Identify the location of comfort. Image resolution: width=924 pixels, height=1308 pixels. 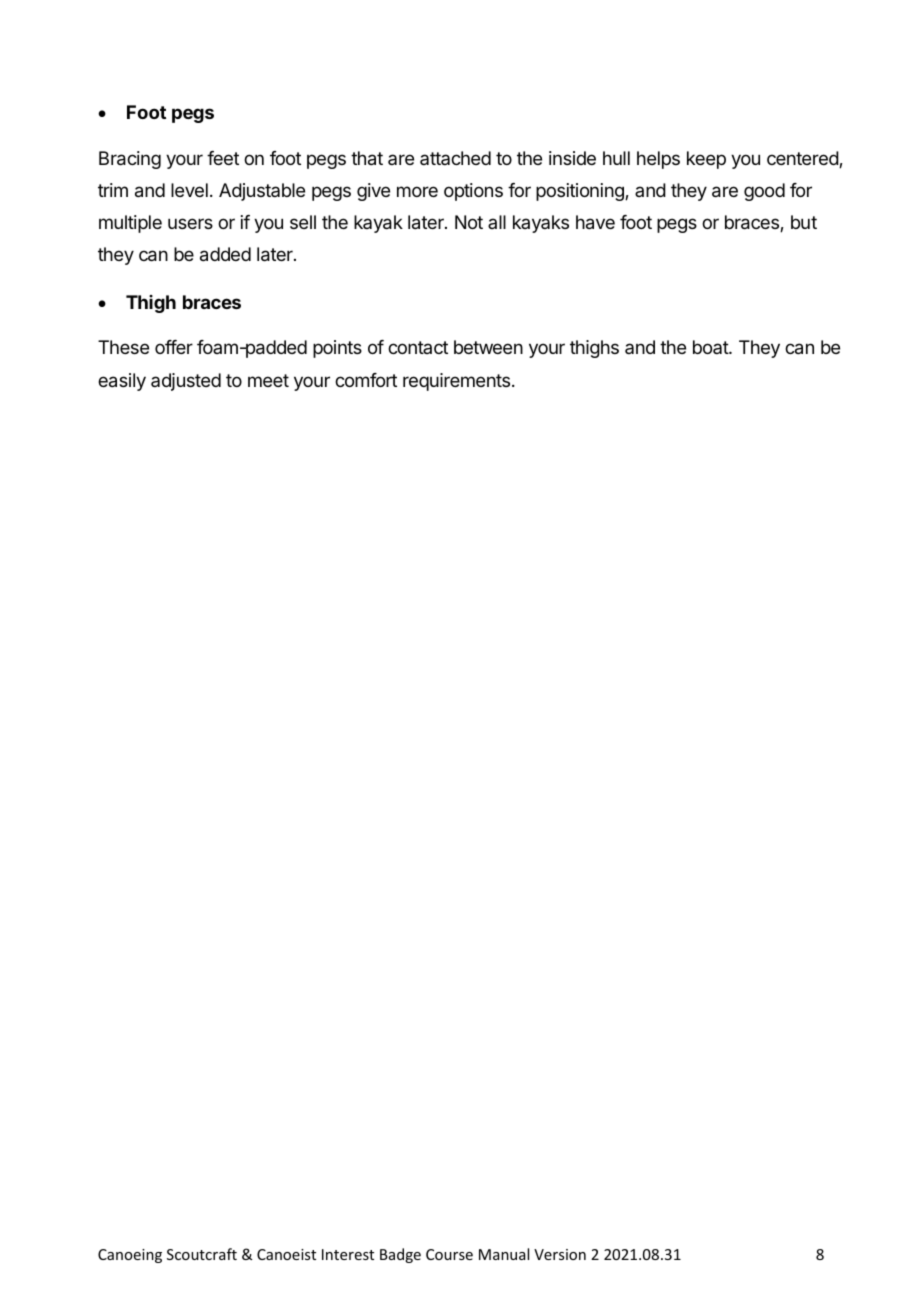
(366, 380).
